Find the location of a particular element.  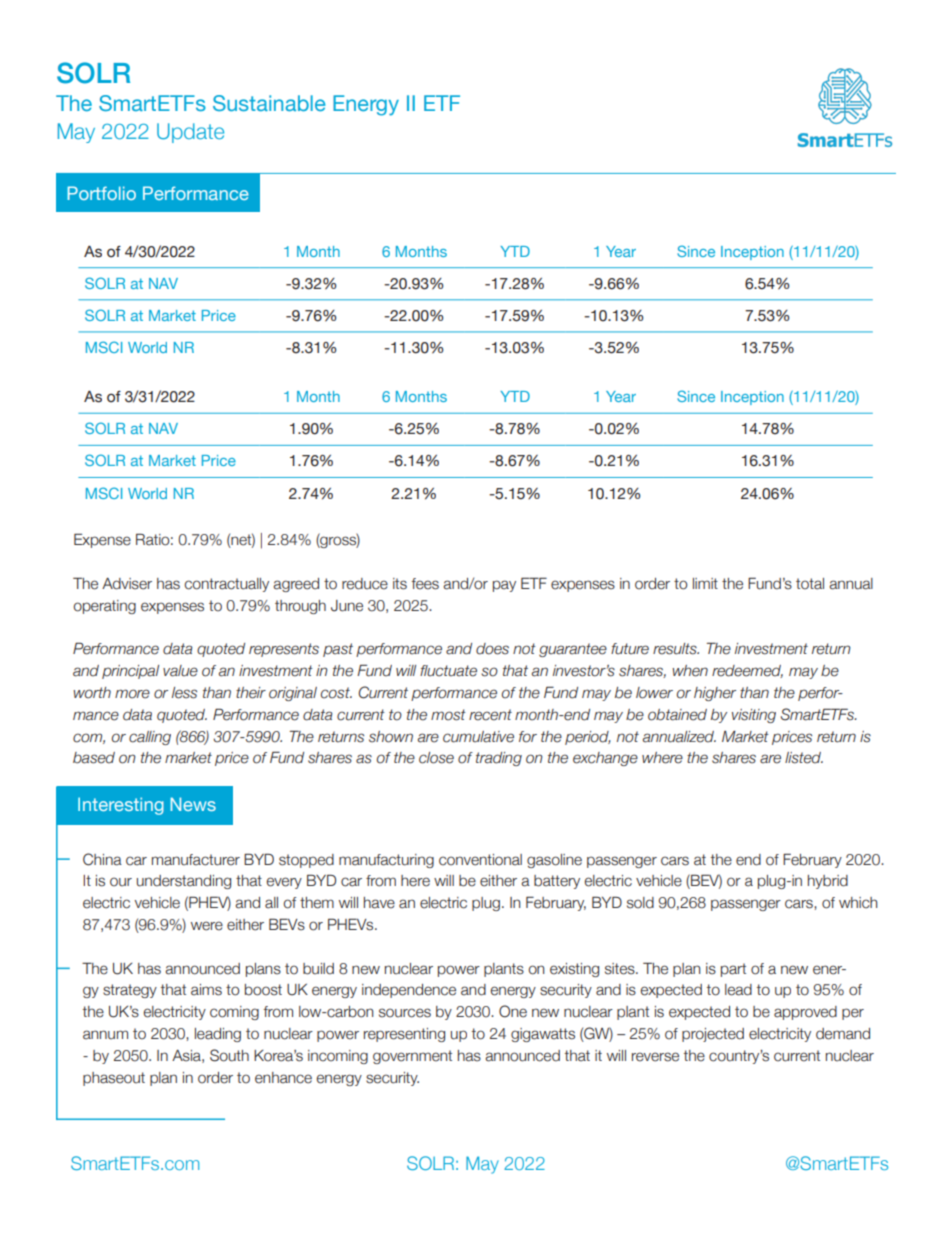

Portfolio is located at coordinates (101, 193).
